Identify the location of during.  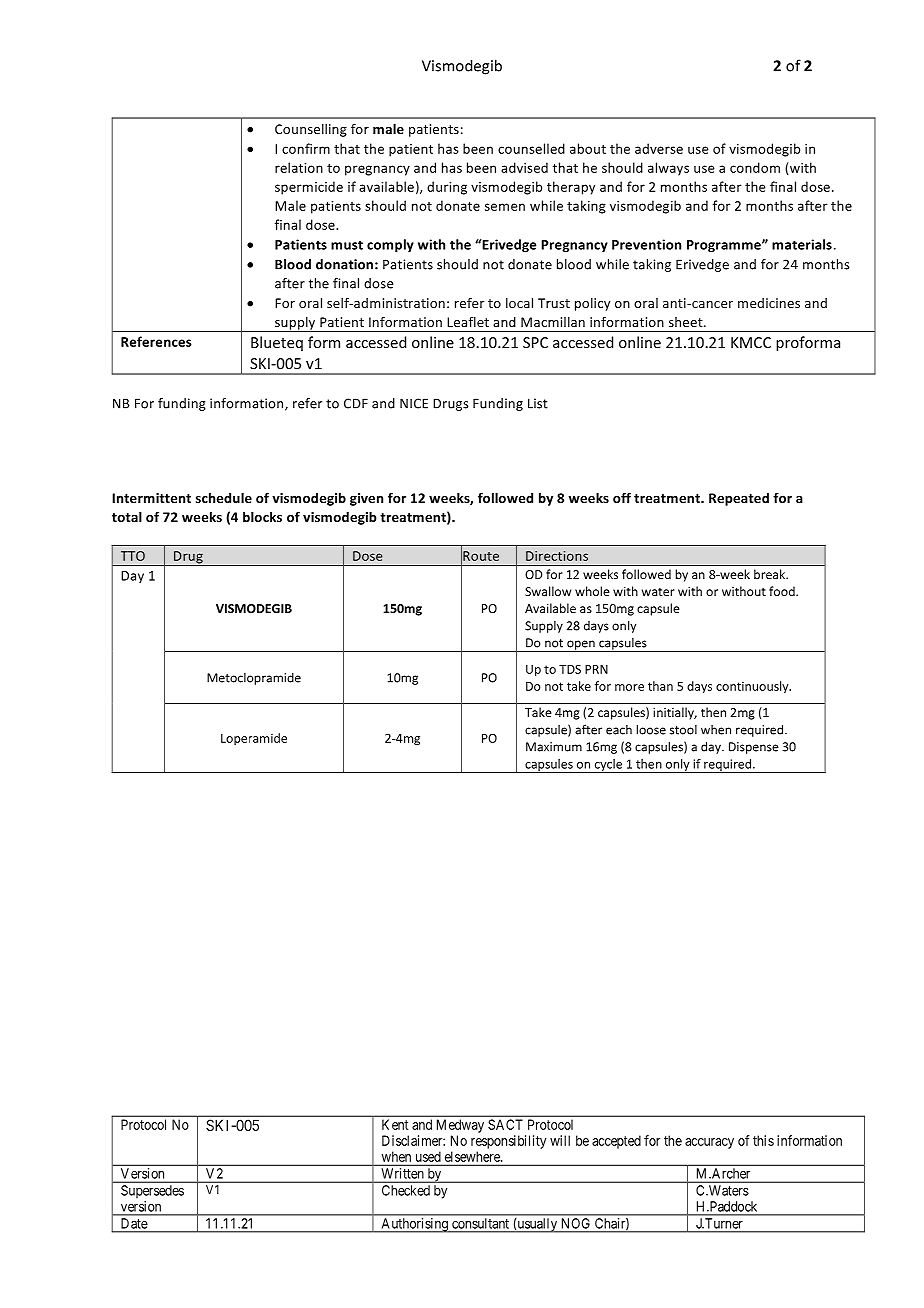
(447, 188).
